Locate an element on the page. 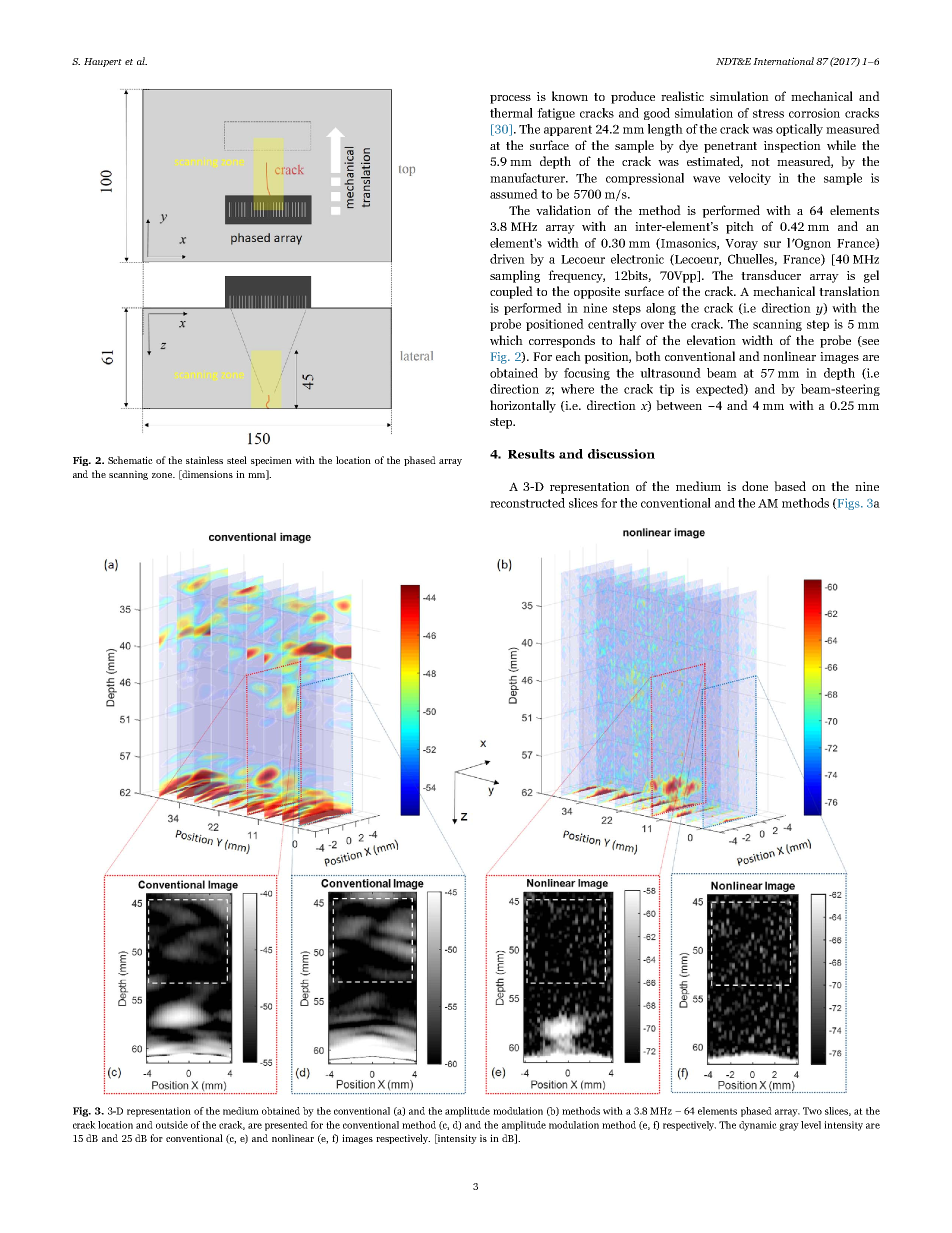 Image resolution: width=952 pixels, height=1233 pixels. process is located at coordinates (510, 99).
